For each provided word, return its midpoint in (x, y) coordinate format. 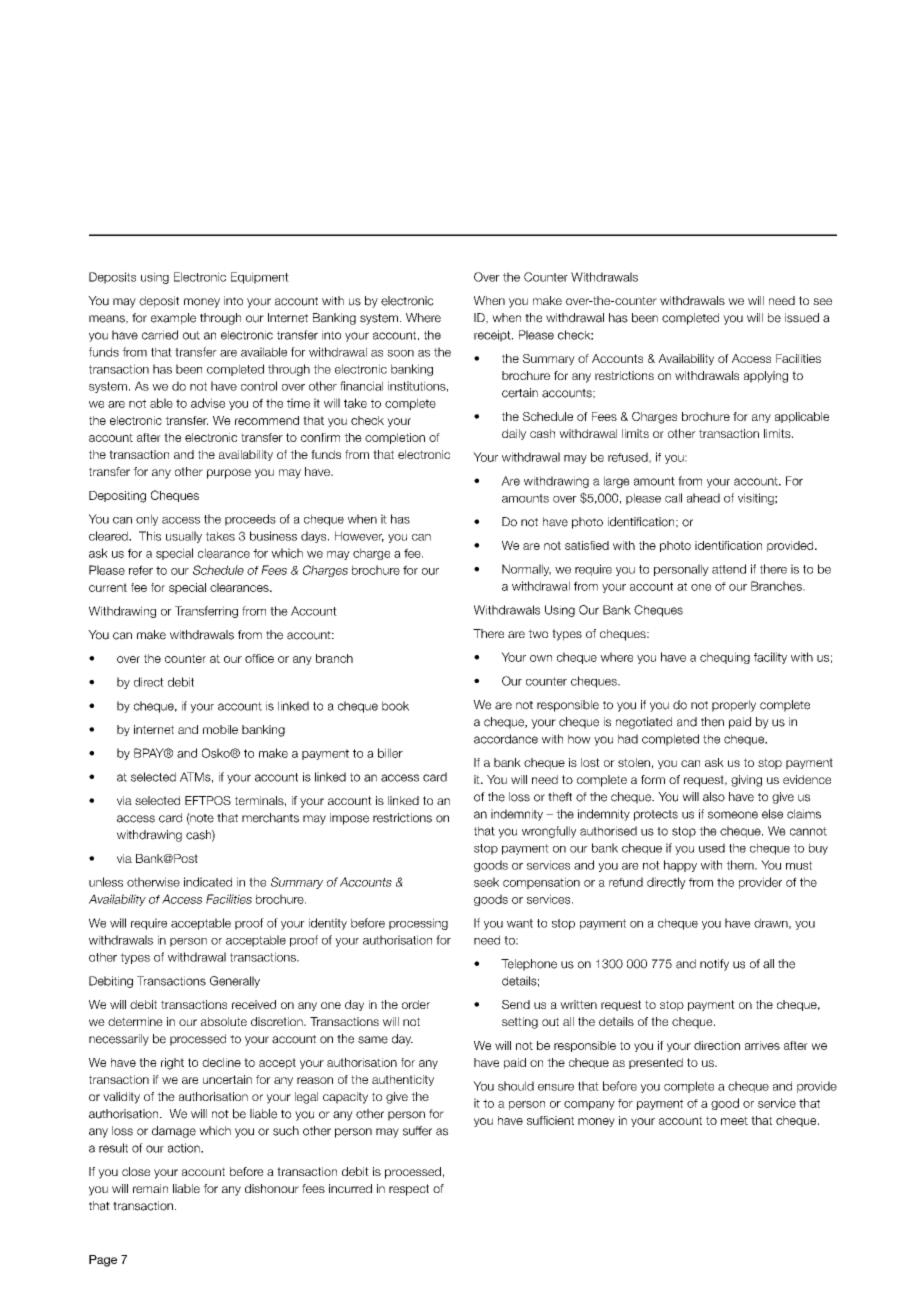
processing (418, 924)
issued (802, 318)
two (538, 633)
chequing (725, 658)
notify (714, 965)
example (173, 319)
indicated (208, 882)
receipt (493, 336)
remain (150, 1188)
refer (141, 570)
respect (409, 1190)
